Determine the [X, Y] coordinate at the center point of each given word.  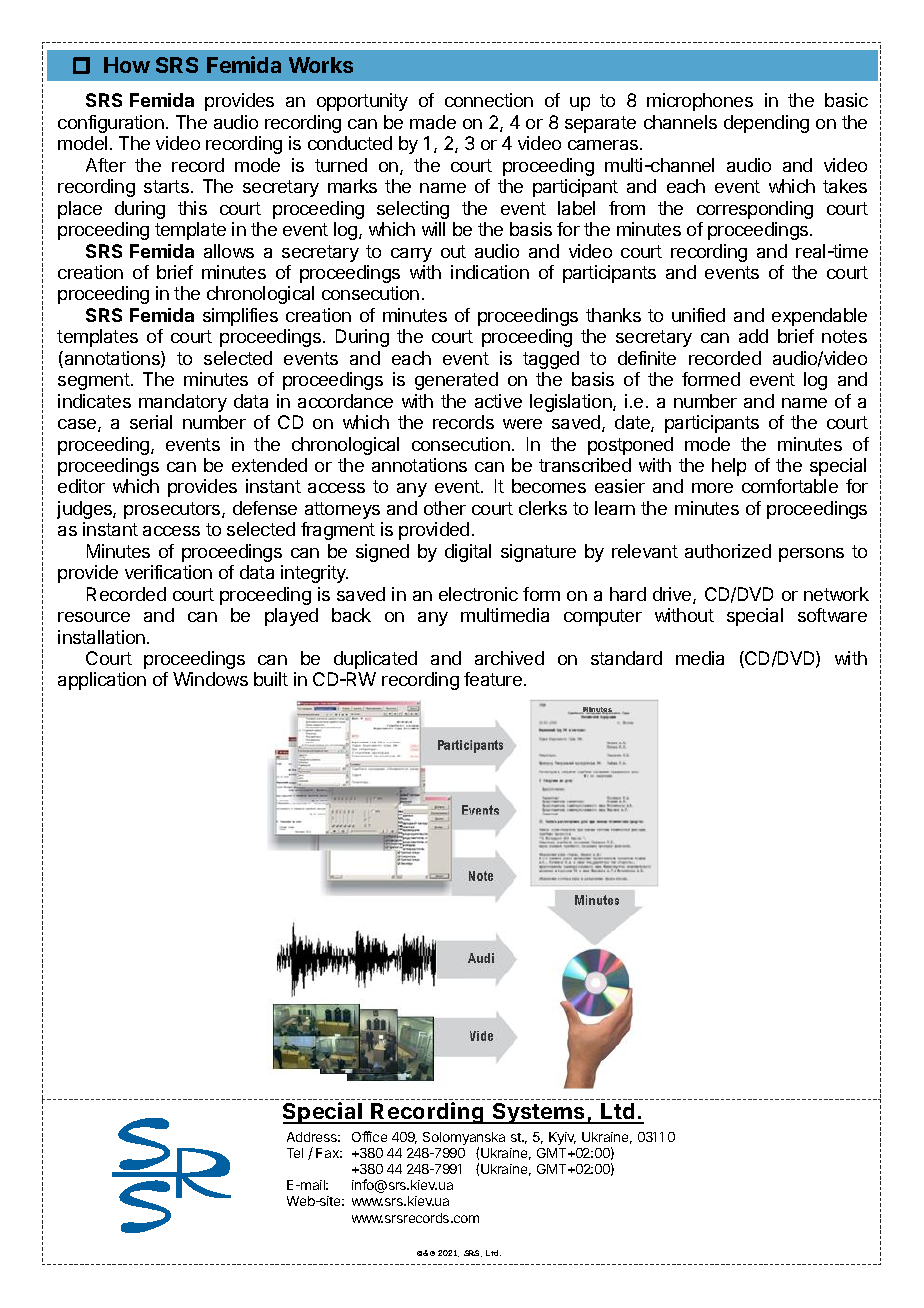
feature [493, 679]
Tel [295, 1153]
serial [151, 422]
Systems [539, 1113]
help [729, 467]
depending [766, 124]
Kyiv [562, 1138]
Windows [210, 679]
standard [626, 658]
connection [489, 100]
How [127, 65]
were [522, 424]
